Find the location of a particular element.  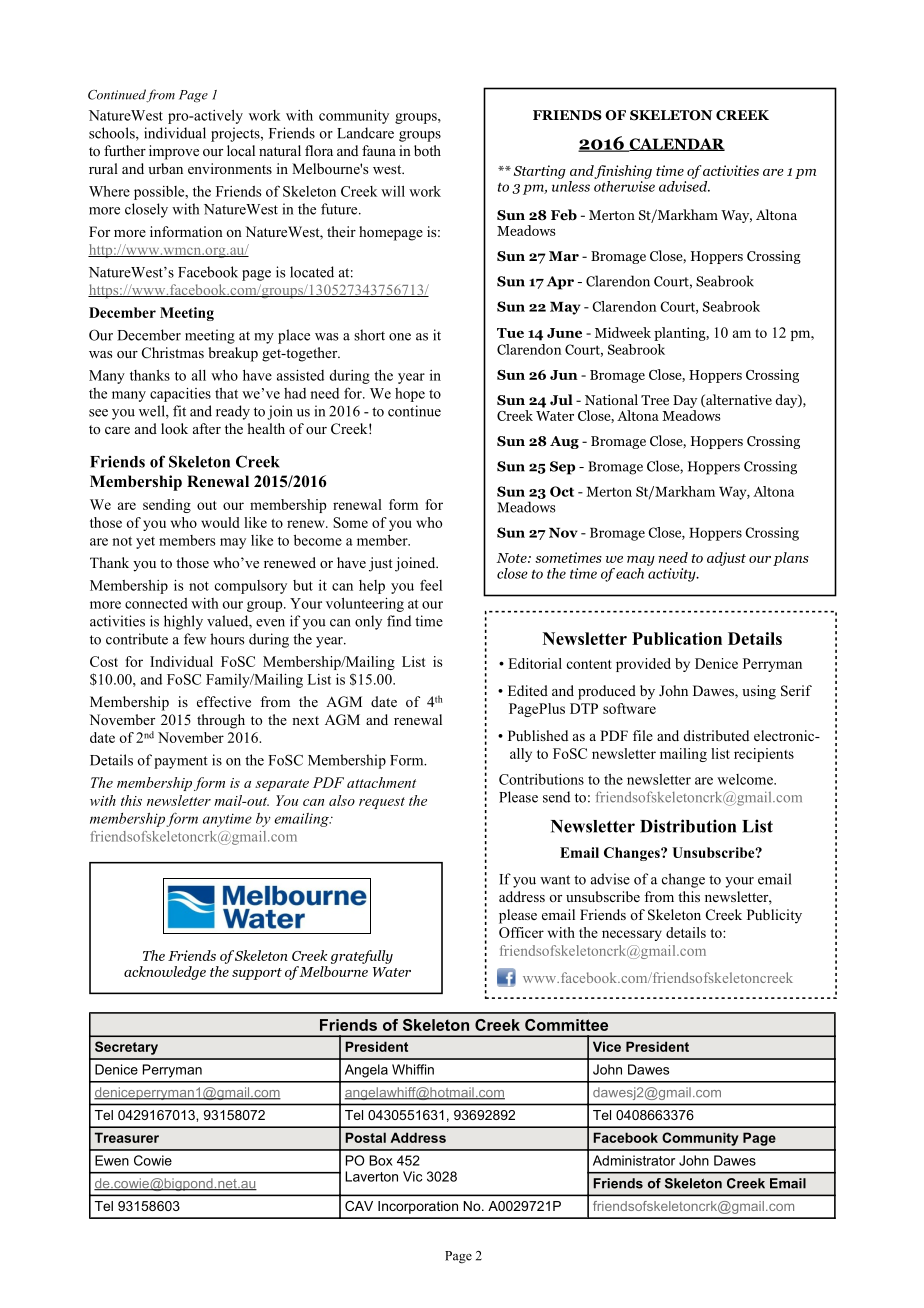

Treasurer is located at coordinates (127, 1137).
